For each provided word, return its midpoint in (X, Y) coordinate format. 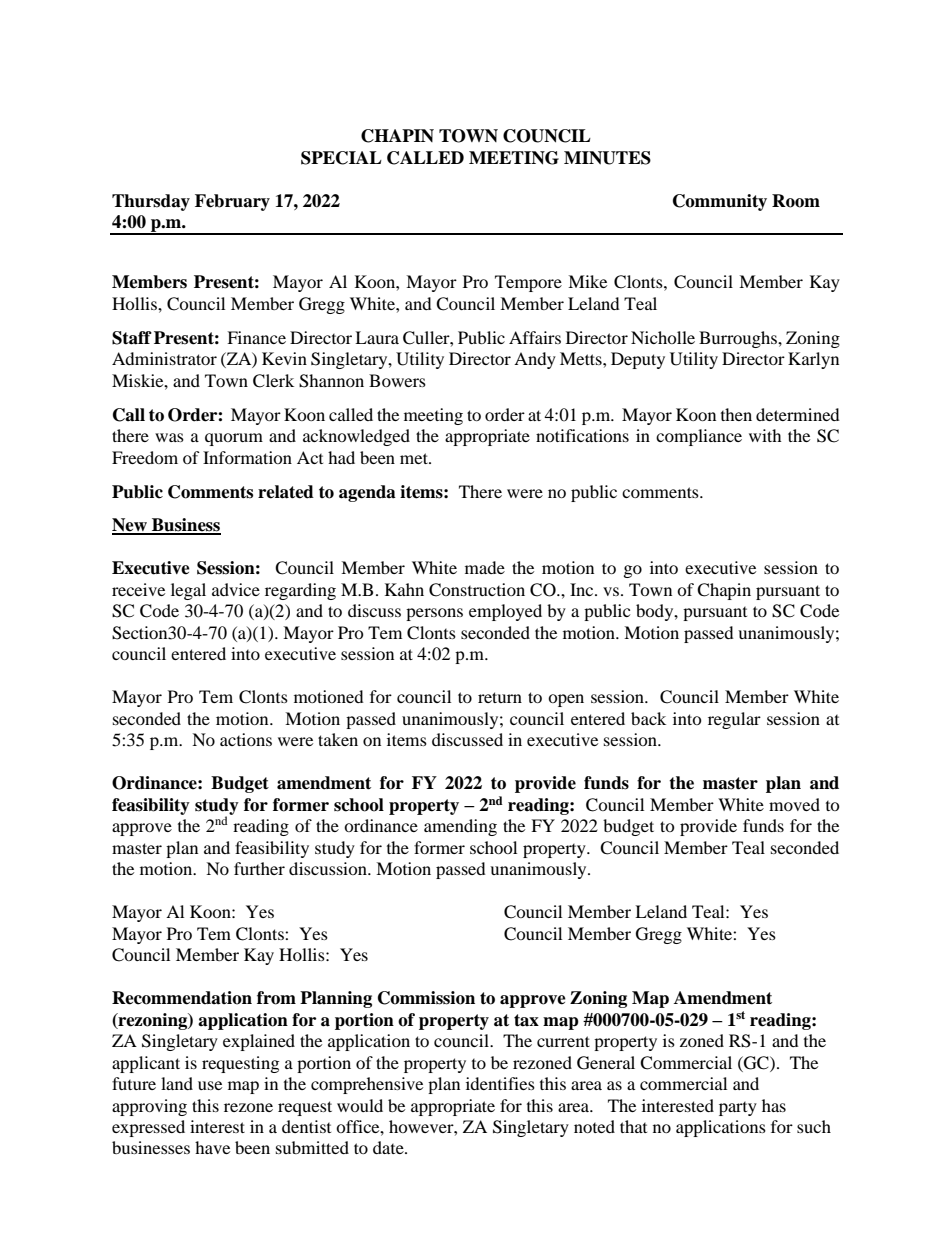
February (232, 202)
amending (460, 827)
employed (505, 612)
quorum (234, 439)
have (212, 1147)
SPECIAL (341, 158)
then (736, 414)
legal (188, 591)
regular (734, 720)
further (259, 868)
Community (720, 202)
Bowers (397, 380)
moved (794, 804)
